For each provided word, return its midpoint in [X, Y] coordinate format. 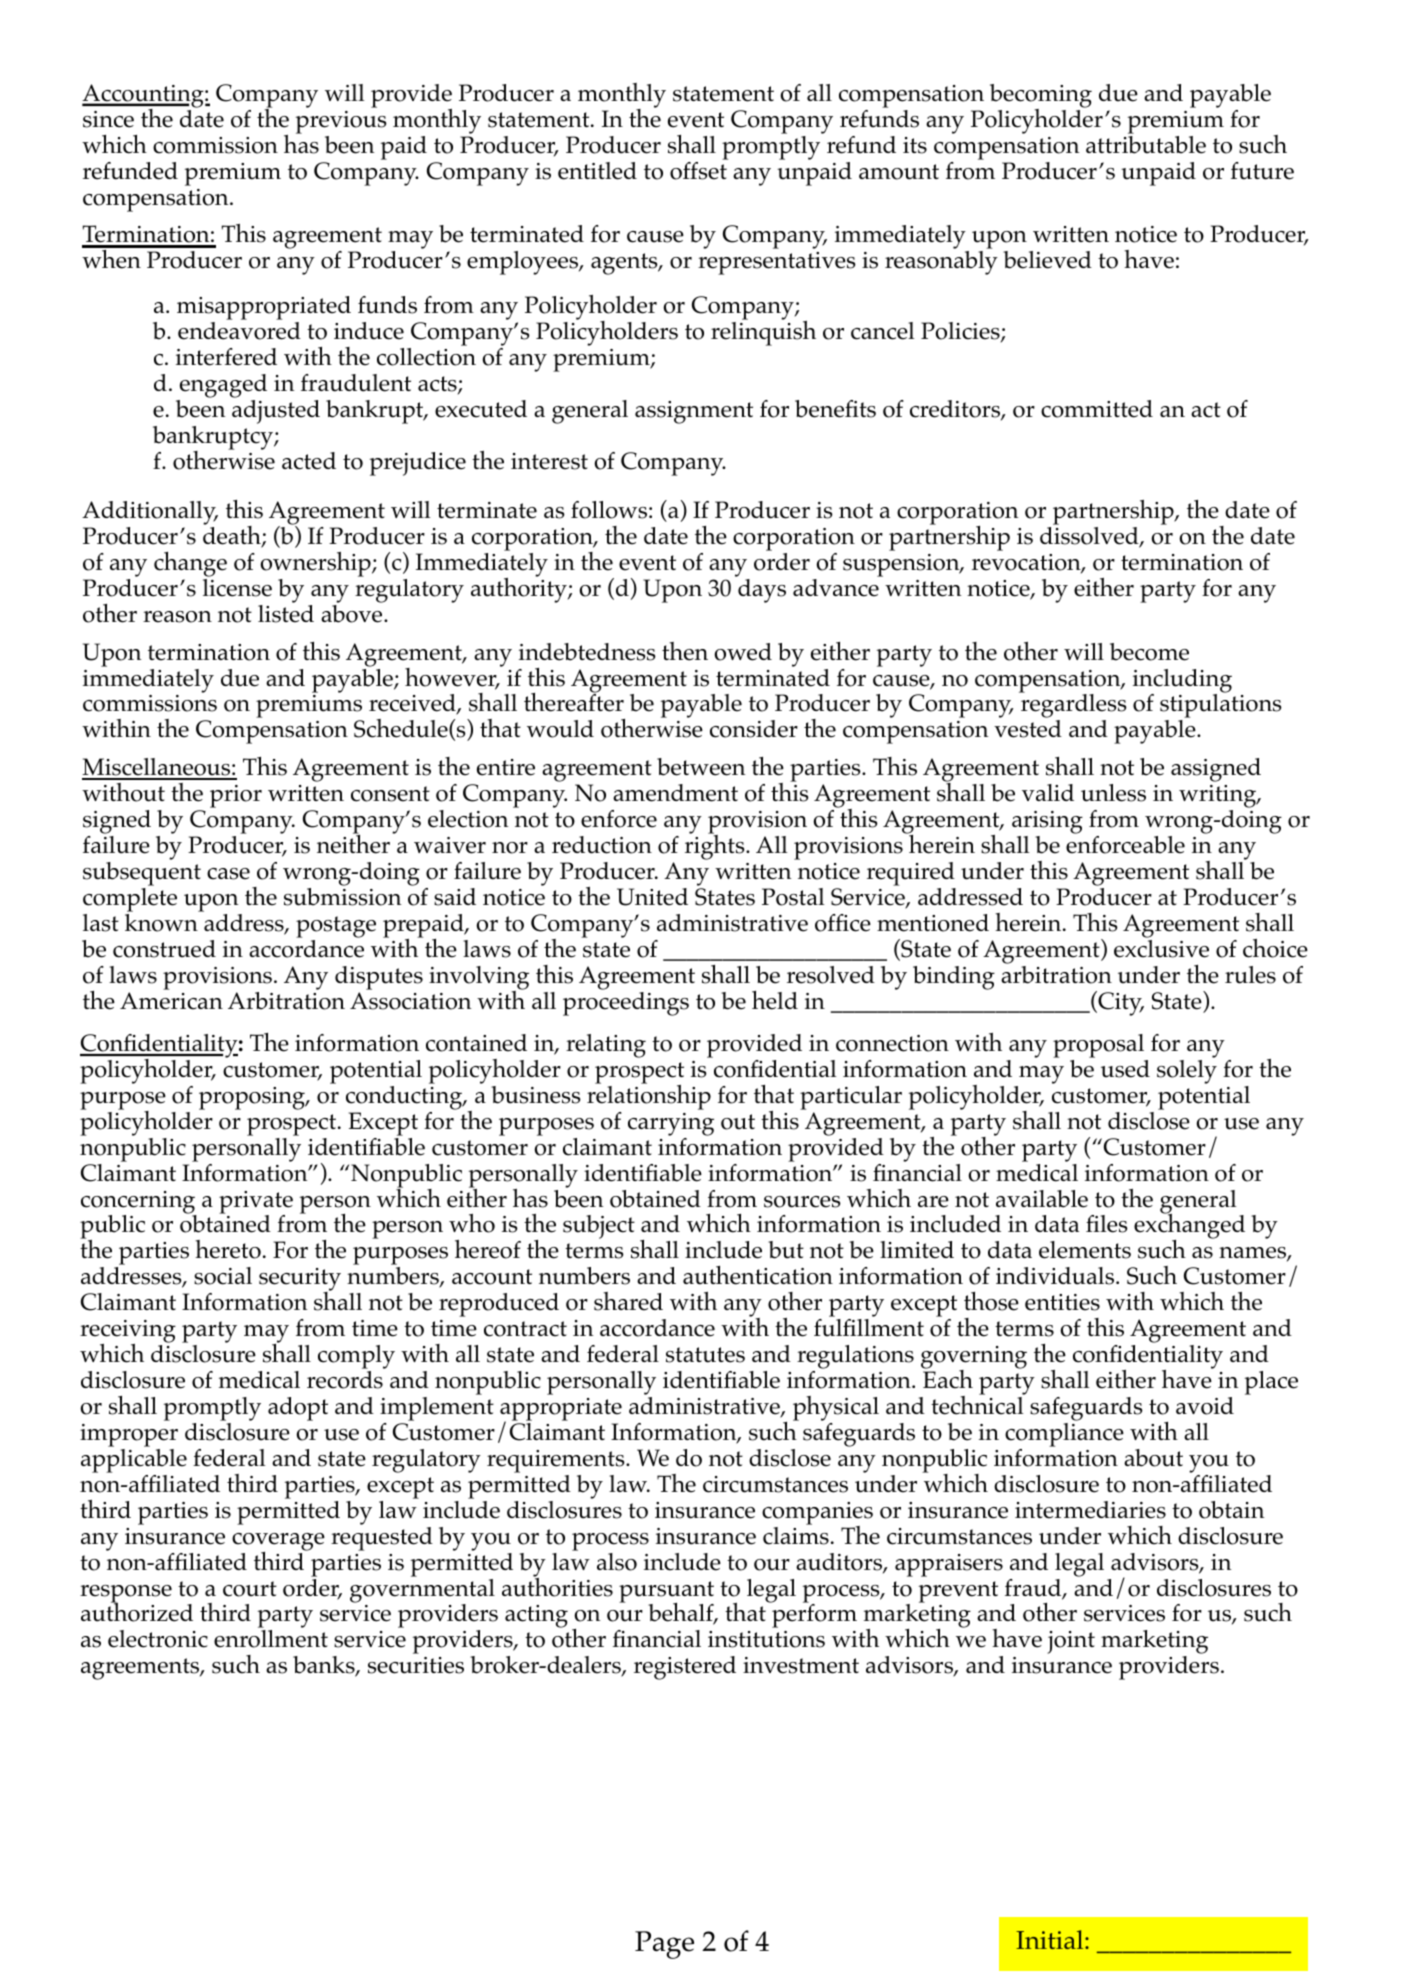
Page [664, 1945]
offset [699, 169]
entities [1062, 1302]
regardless [1073, 706]
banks [325, 1666]
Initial [1051, 1939]
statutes [705, 1355]
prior [236, 796]
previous [341, 122]
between [701, 767]
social [223, 1276]
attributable [1146, 143]
